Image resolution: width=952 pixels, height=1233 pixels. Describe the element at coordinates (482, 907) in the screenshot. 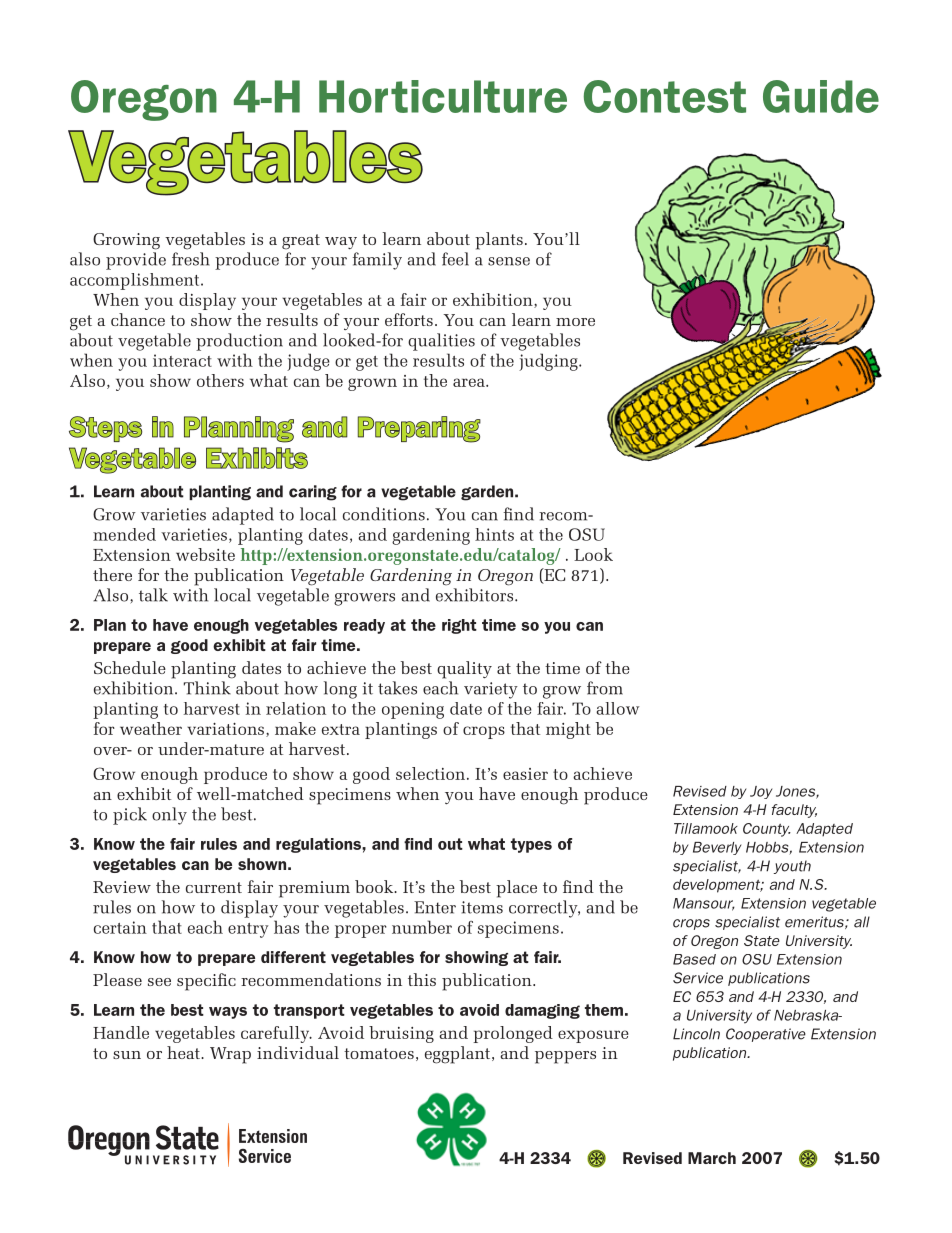

I see `items` at that location.
